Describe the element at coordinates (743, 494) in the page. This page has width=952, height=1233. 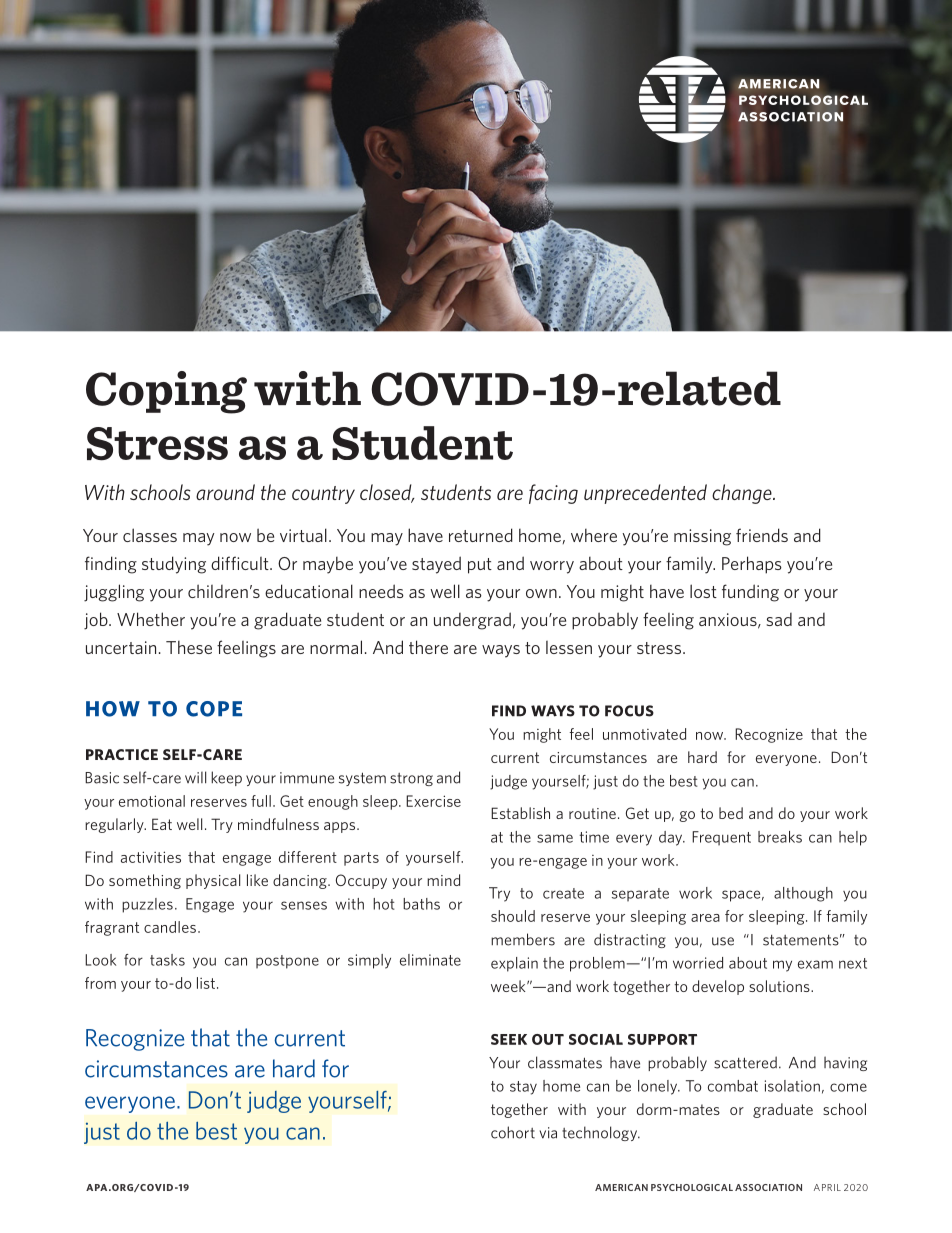
I see `change` at that location.
